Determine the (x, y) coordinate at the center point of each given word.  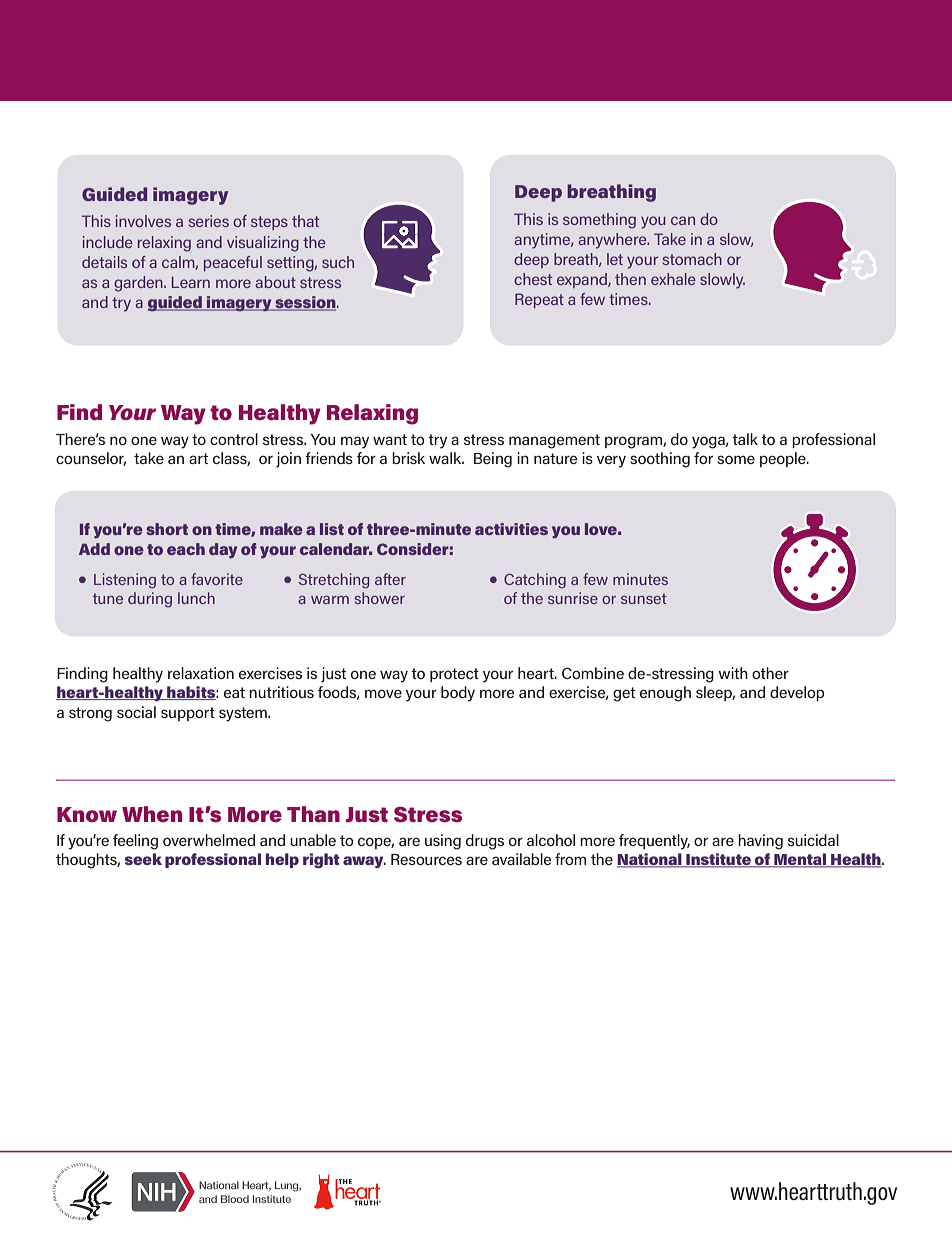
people (784, 459)
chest (533, 279)
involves (143, 221)
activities (511, 529)
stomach (692, 259)
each (186, 549)
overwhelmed (209, 840)
